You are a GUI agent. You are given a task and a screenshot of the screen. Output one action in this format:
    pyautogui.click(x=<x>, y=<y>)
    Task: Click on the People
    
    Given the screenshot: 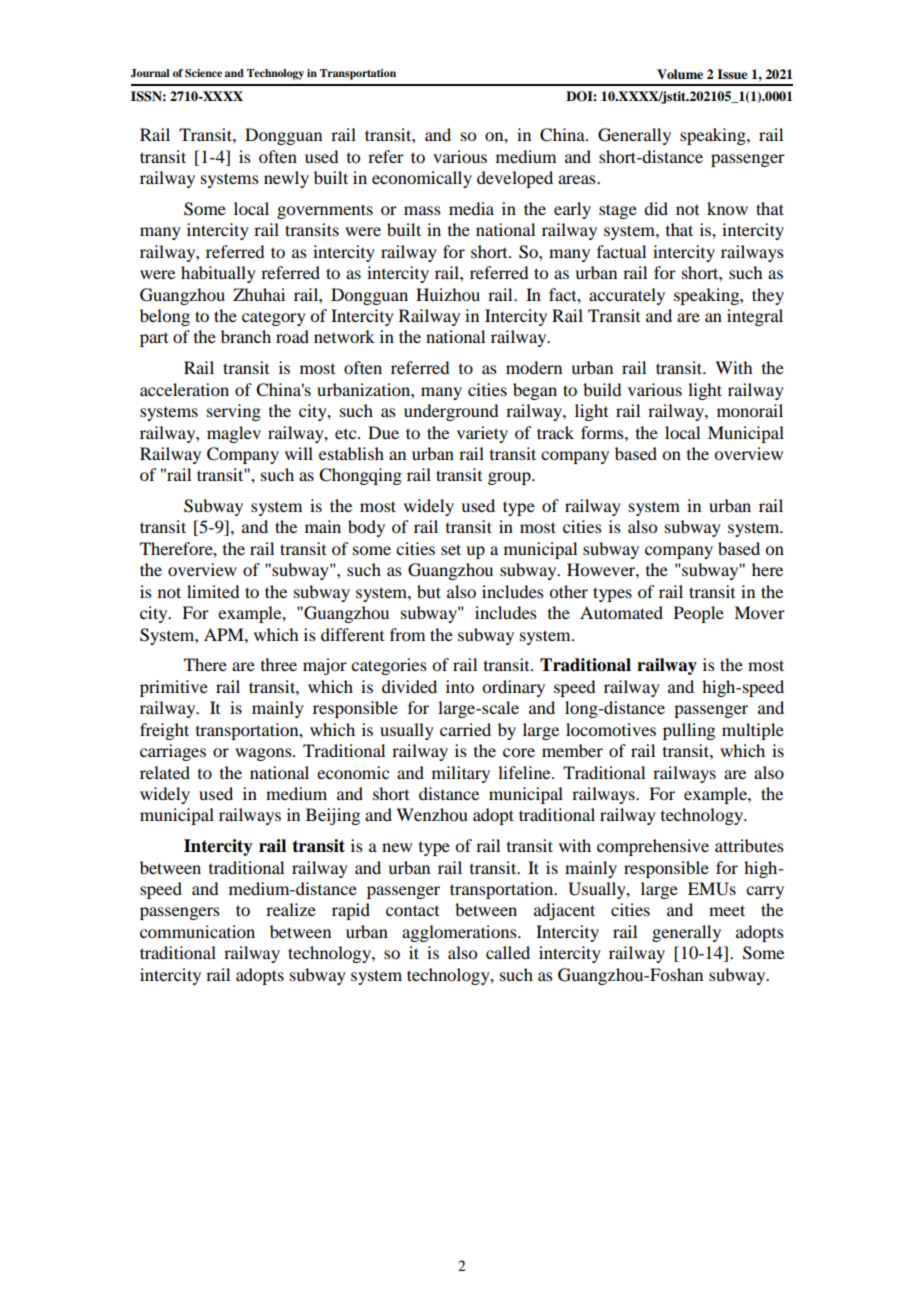 What is the action you would take?
    pyautogui.click(x=699, y=614)
